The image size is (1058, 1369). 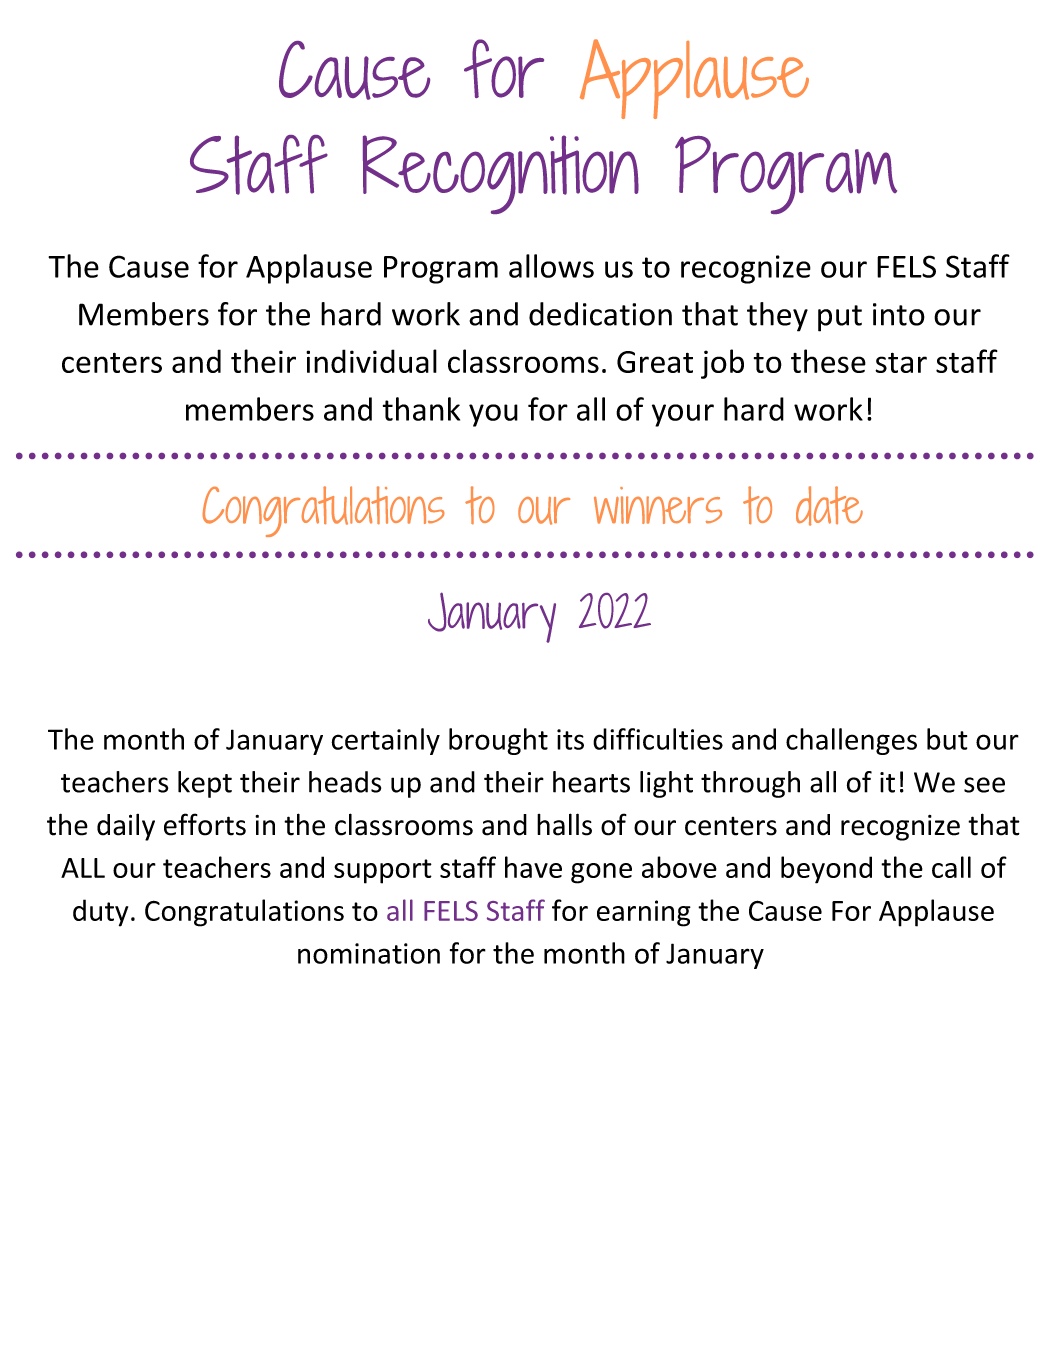 What do you see at coordinates (100, 913) in the screenshot?
I see `duty` at bounding box center [100, 913].
